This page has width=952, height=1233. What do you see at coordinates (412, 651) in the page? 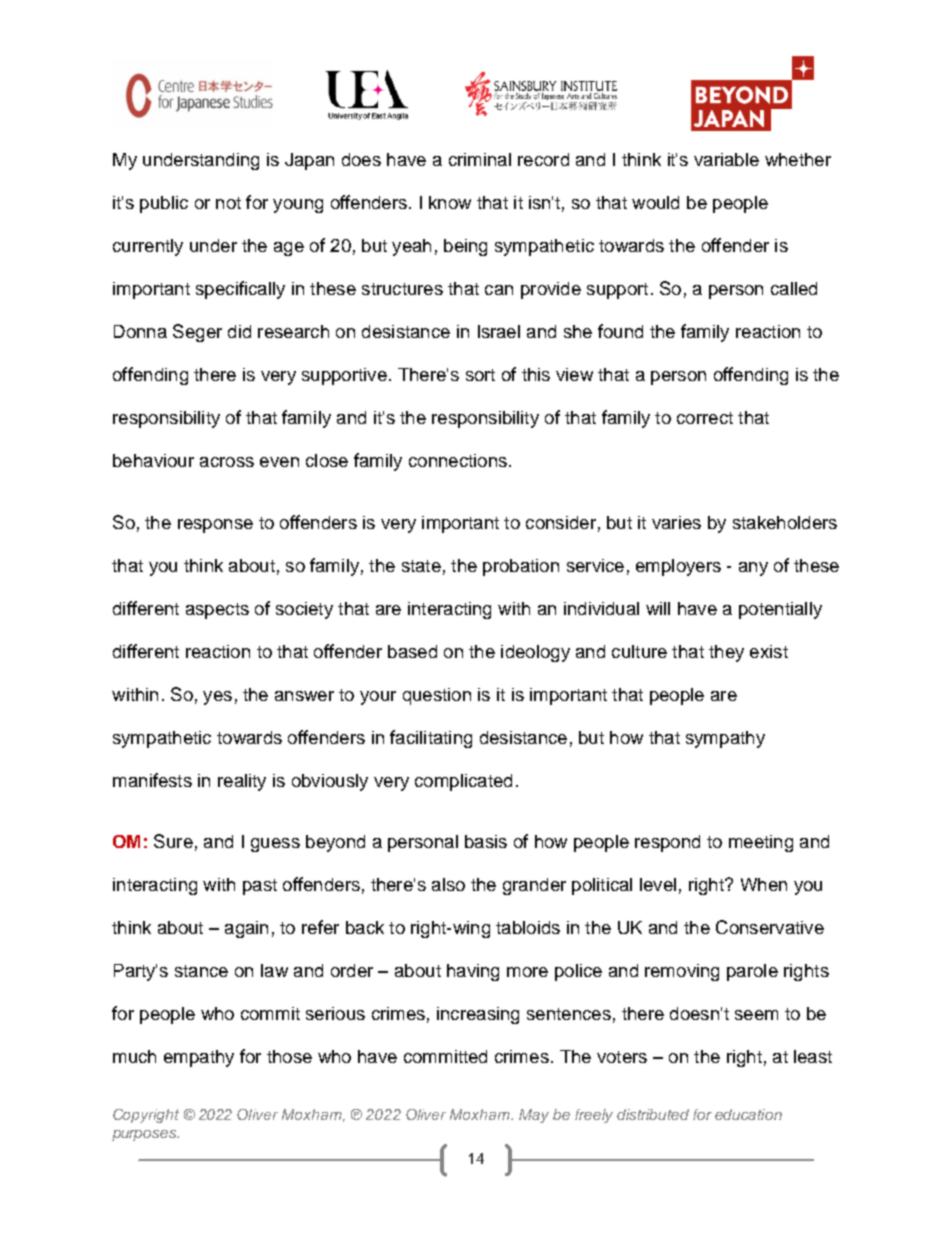
I see `based` at bounding box center [412, 651].
